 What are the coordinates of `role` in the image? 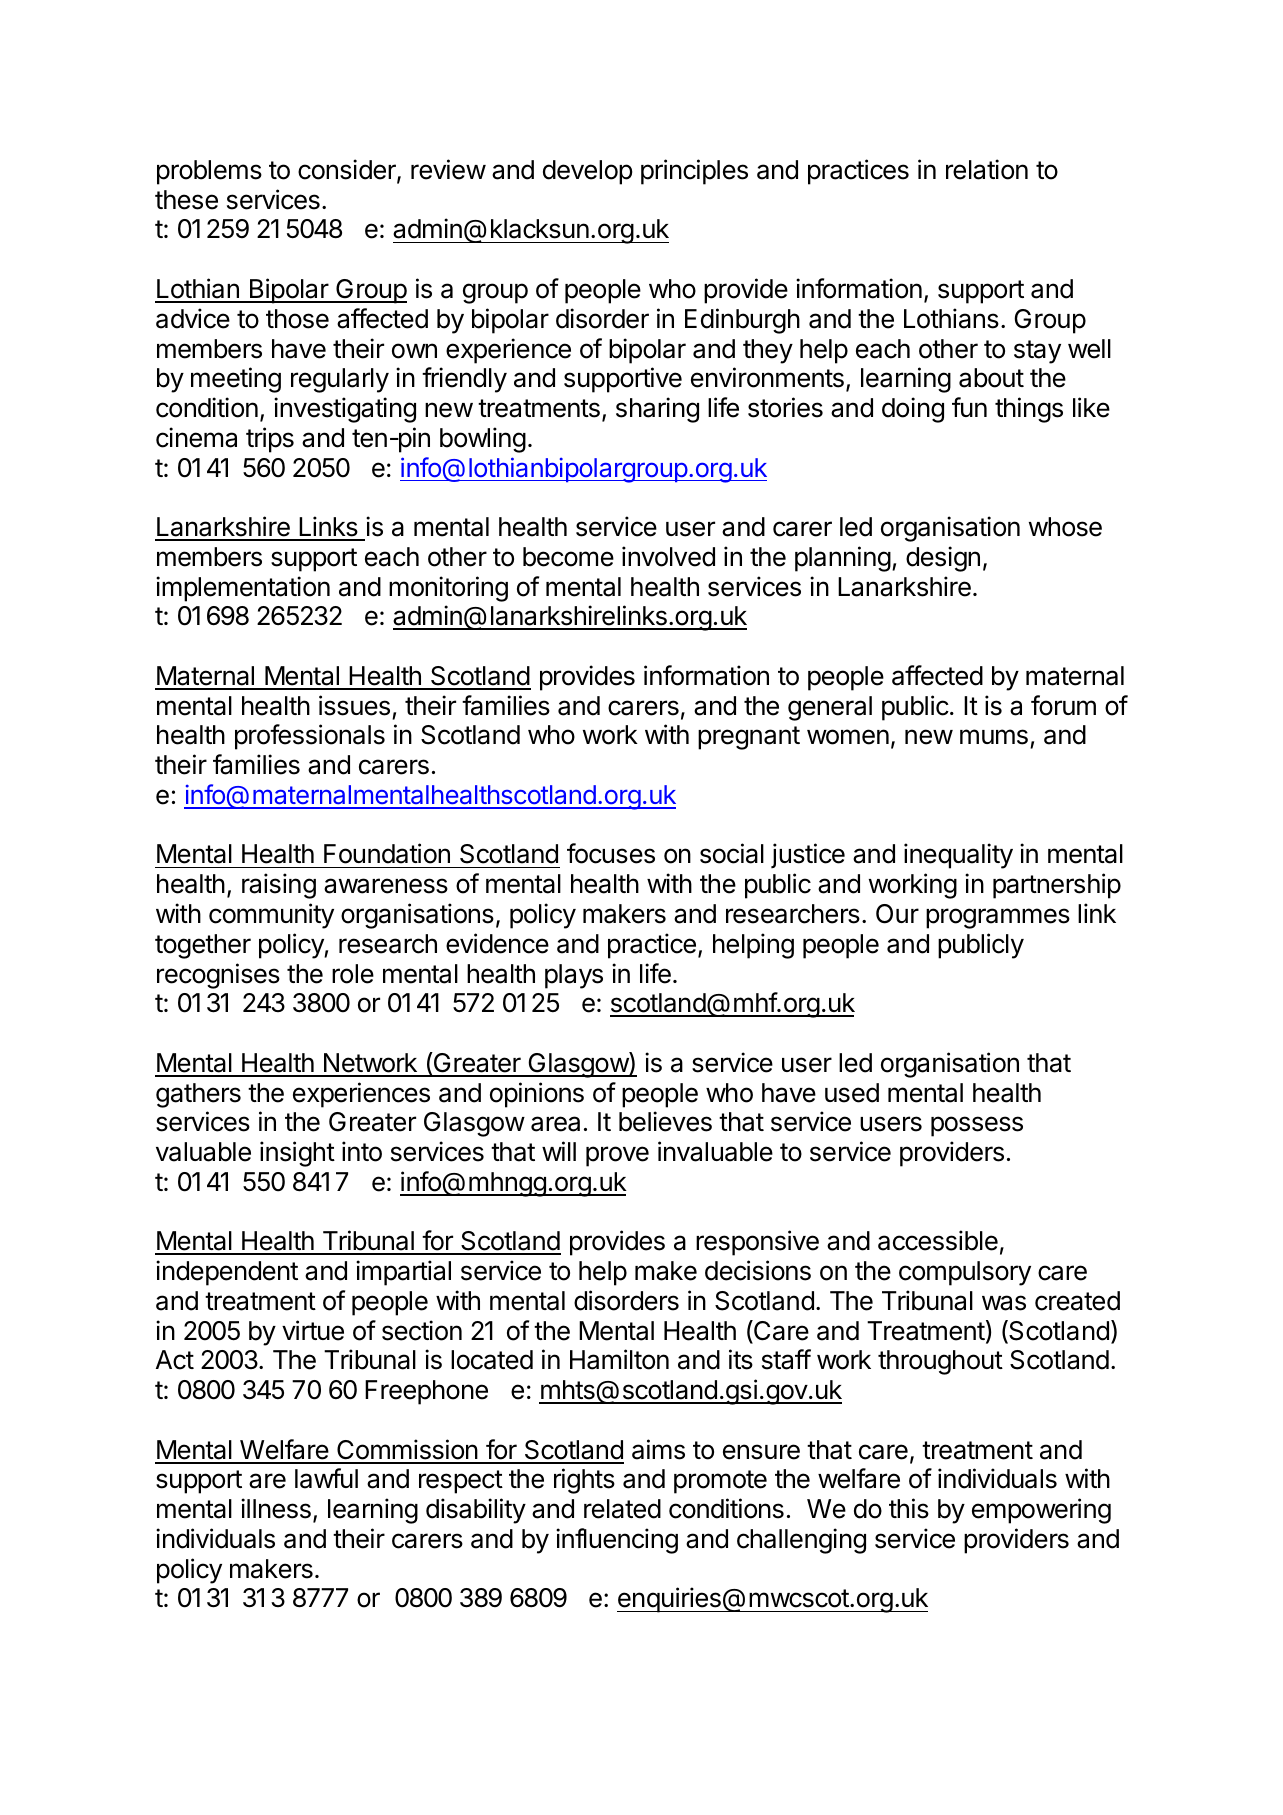 It's located at (353, 974).
